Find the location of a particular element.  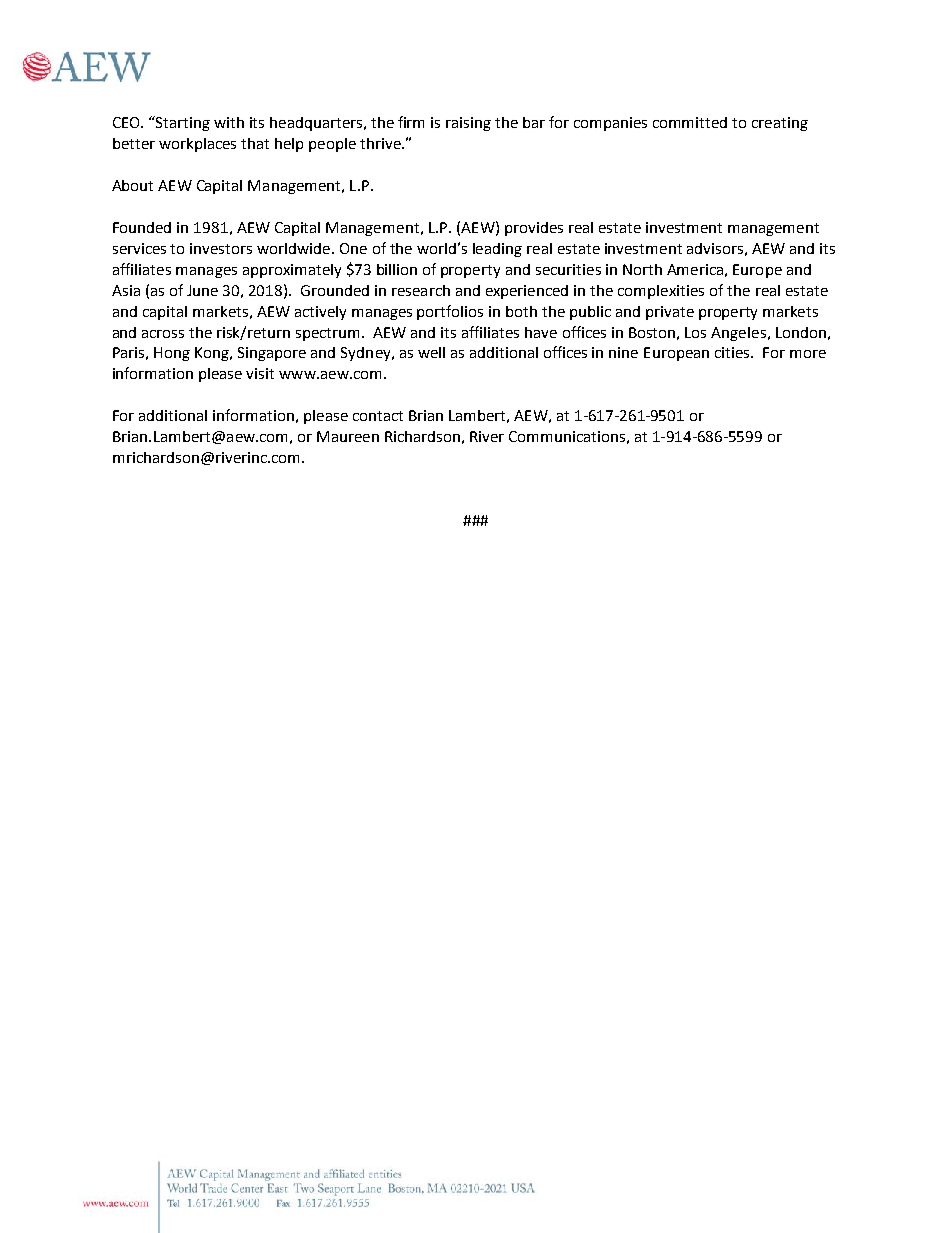

research is located at coordinates (421, 290).
